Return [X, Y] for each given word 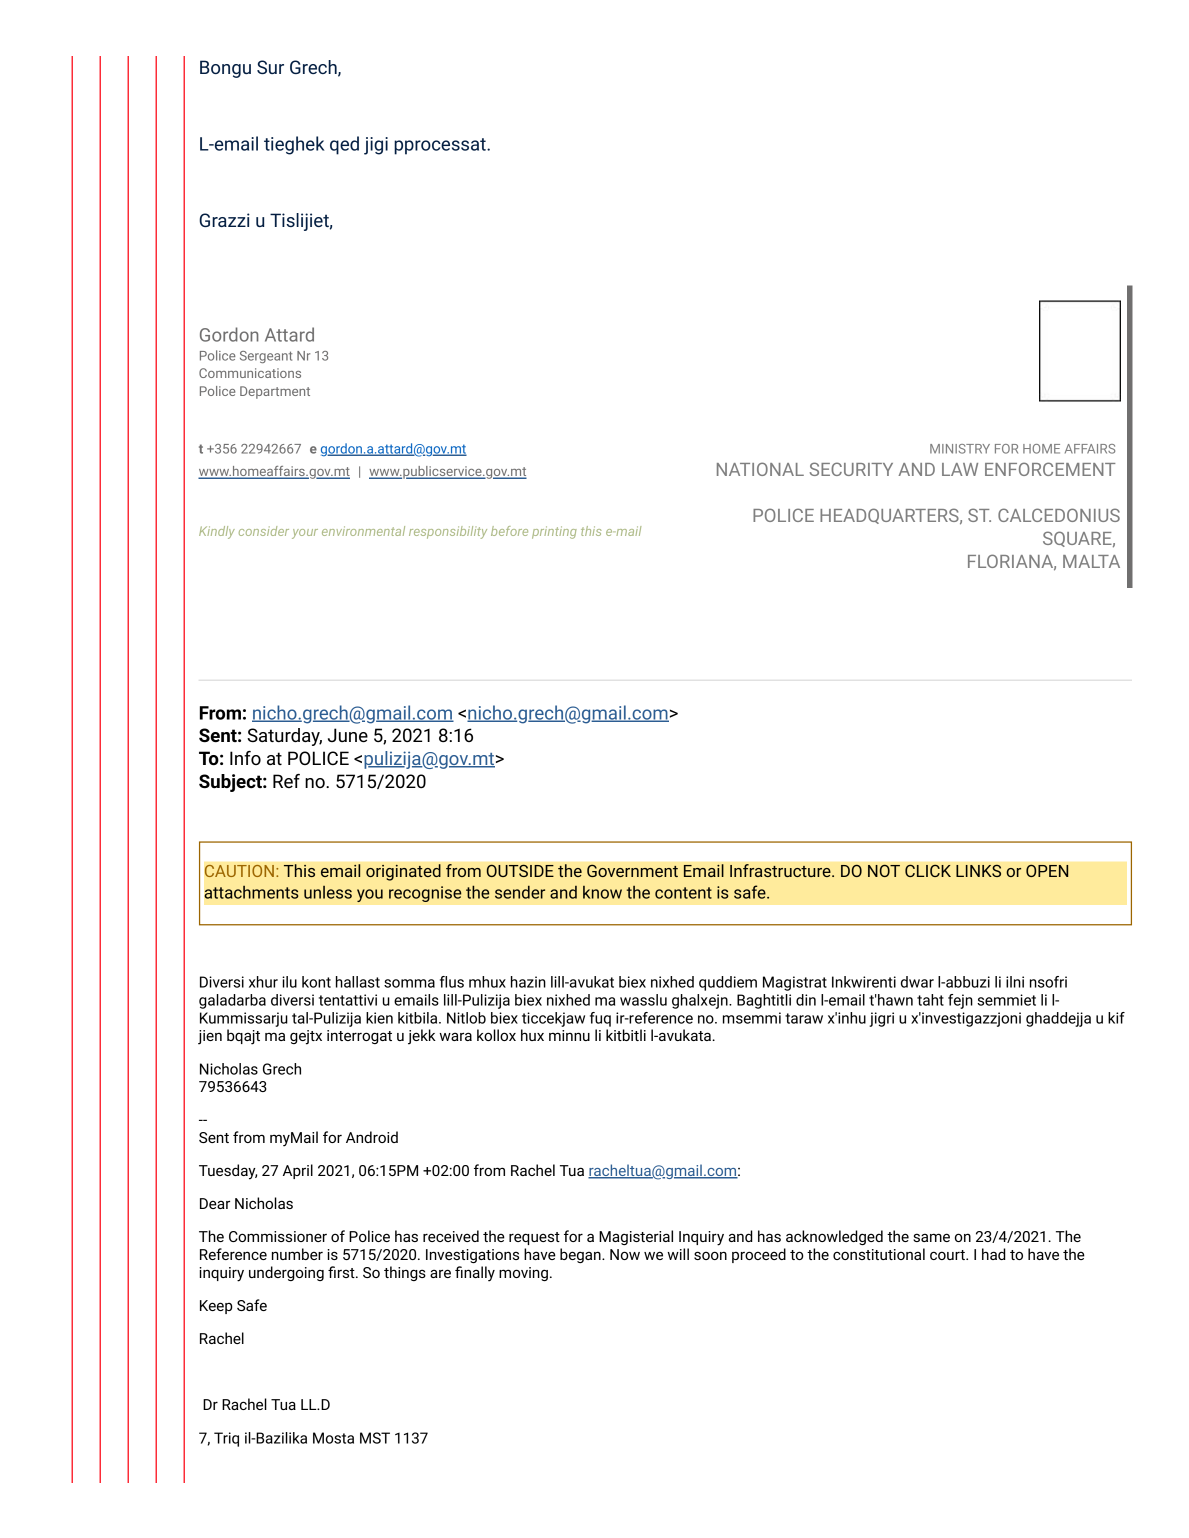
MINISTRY [960, 449]
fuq [600, 1019]
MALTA [1091, 561]
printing [554, 532]
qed [344, 145]
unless [328, 892]
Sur [270, 67]
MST [375, 1438]
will [678, 1254]
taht [930, 1000]
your [305, 534]
